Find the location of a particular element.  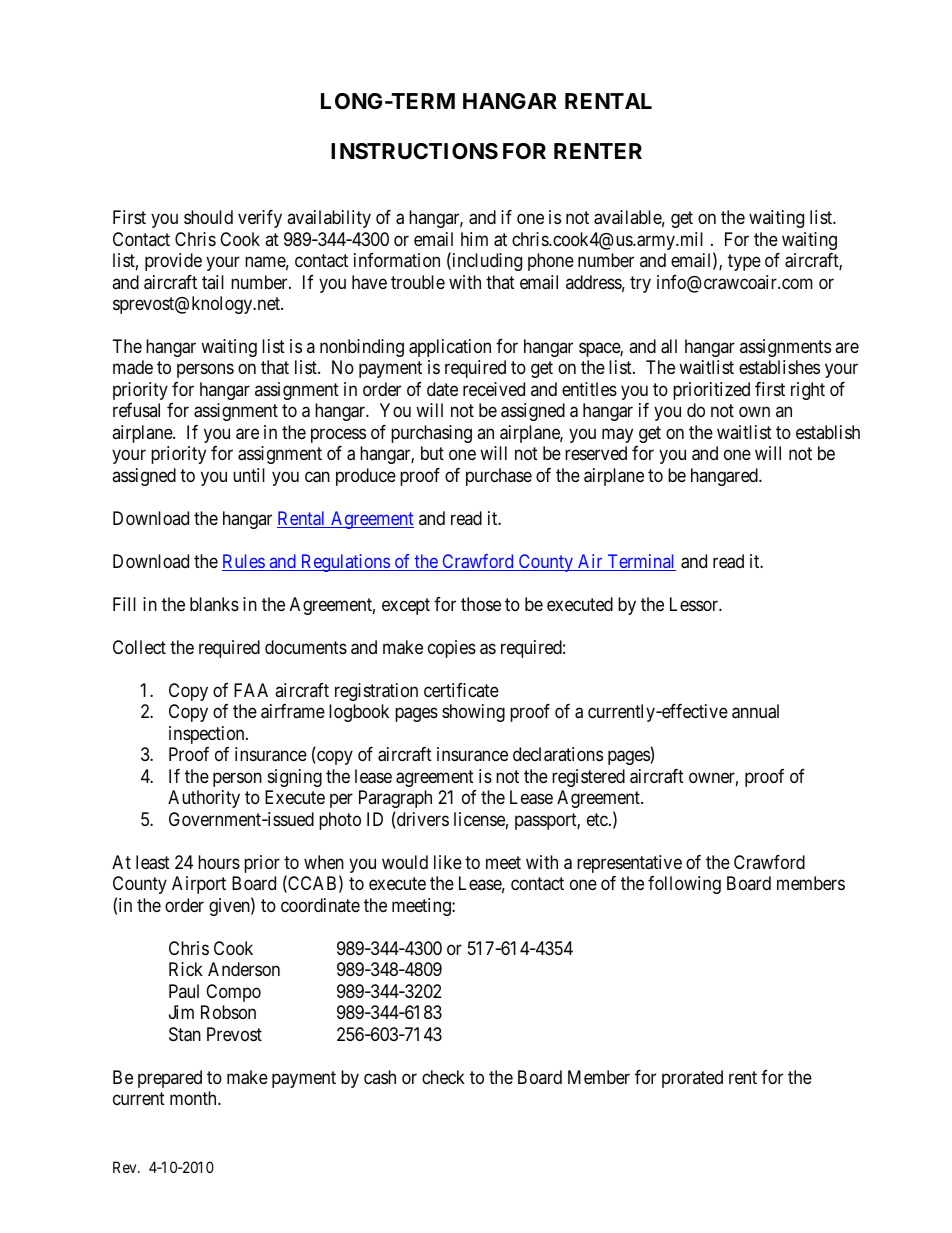

purchase is located at coordinates (499, 477).
